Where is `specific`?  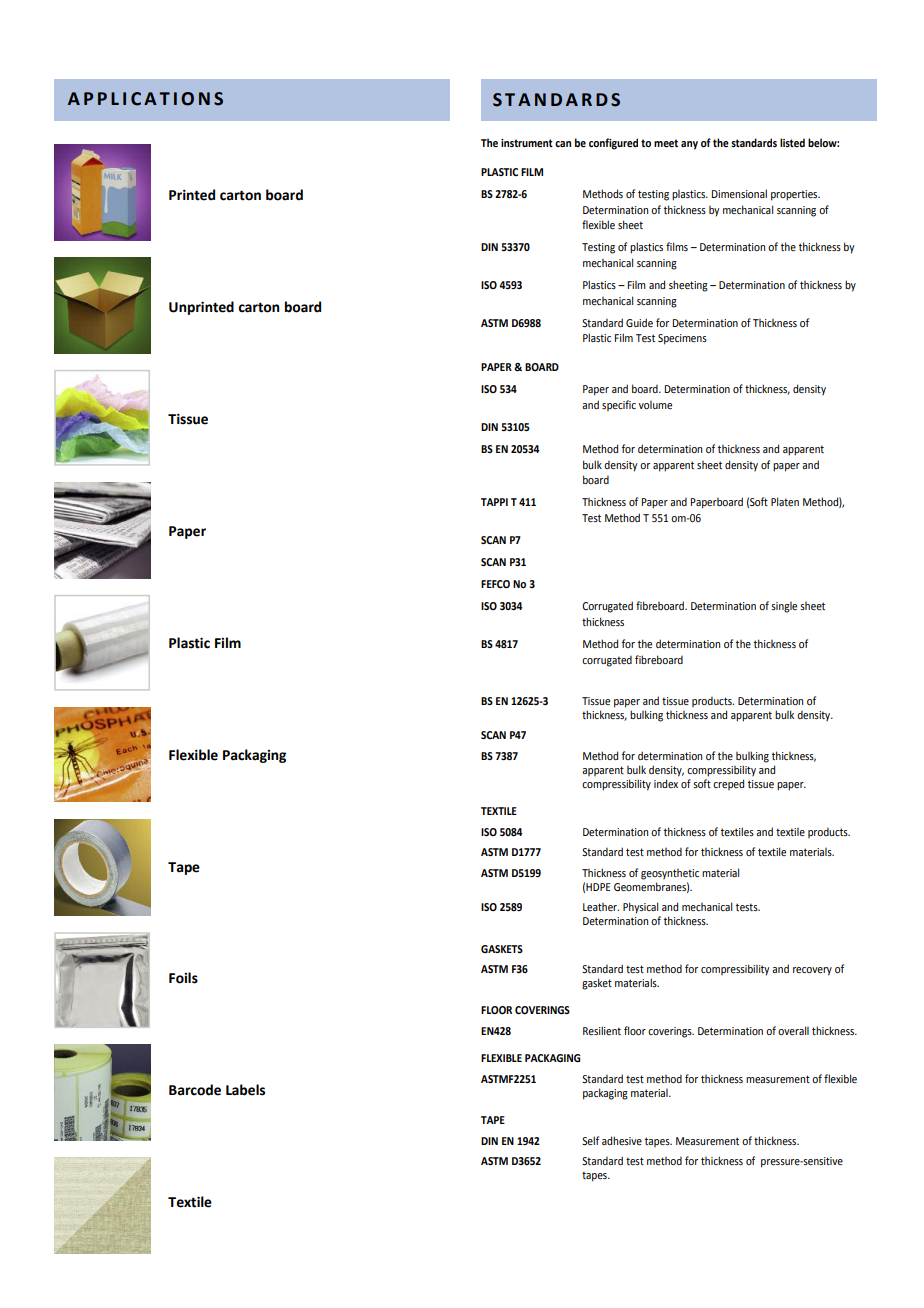
specific is located at coordinates (619, 405).
